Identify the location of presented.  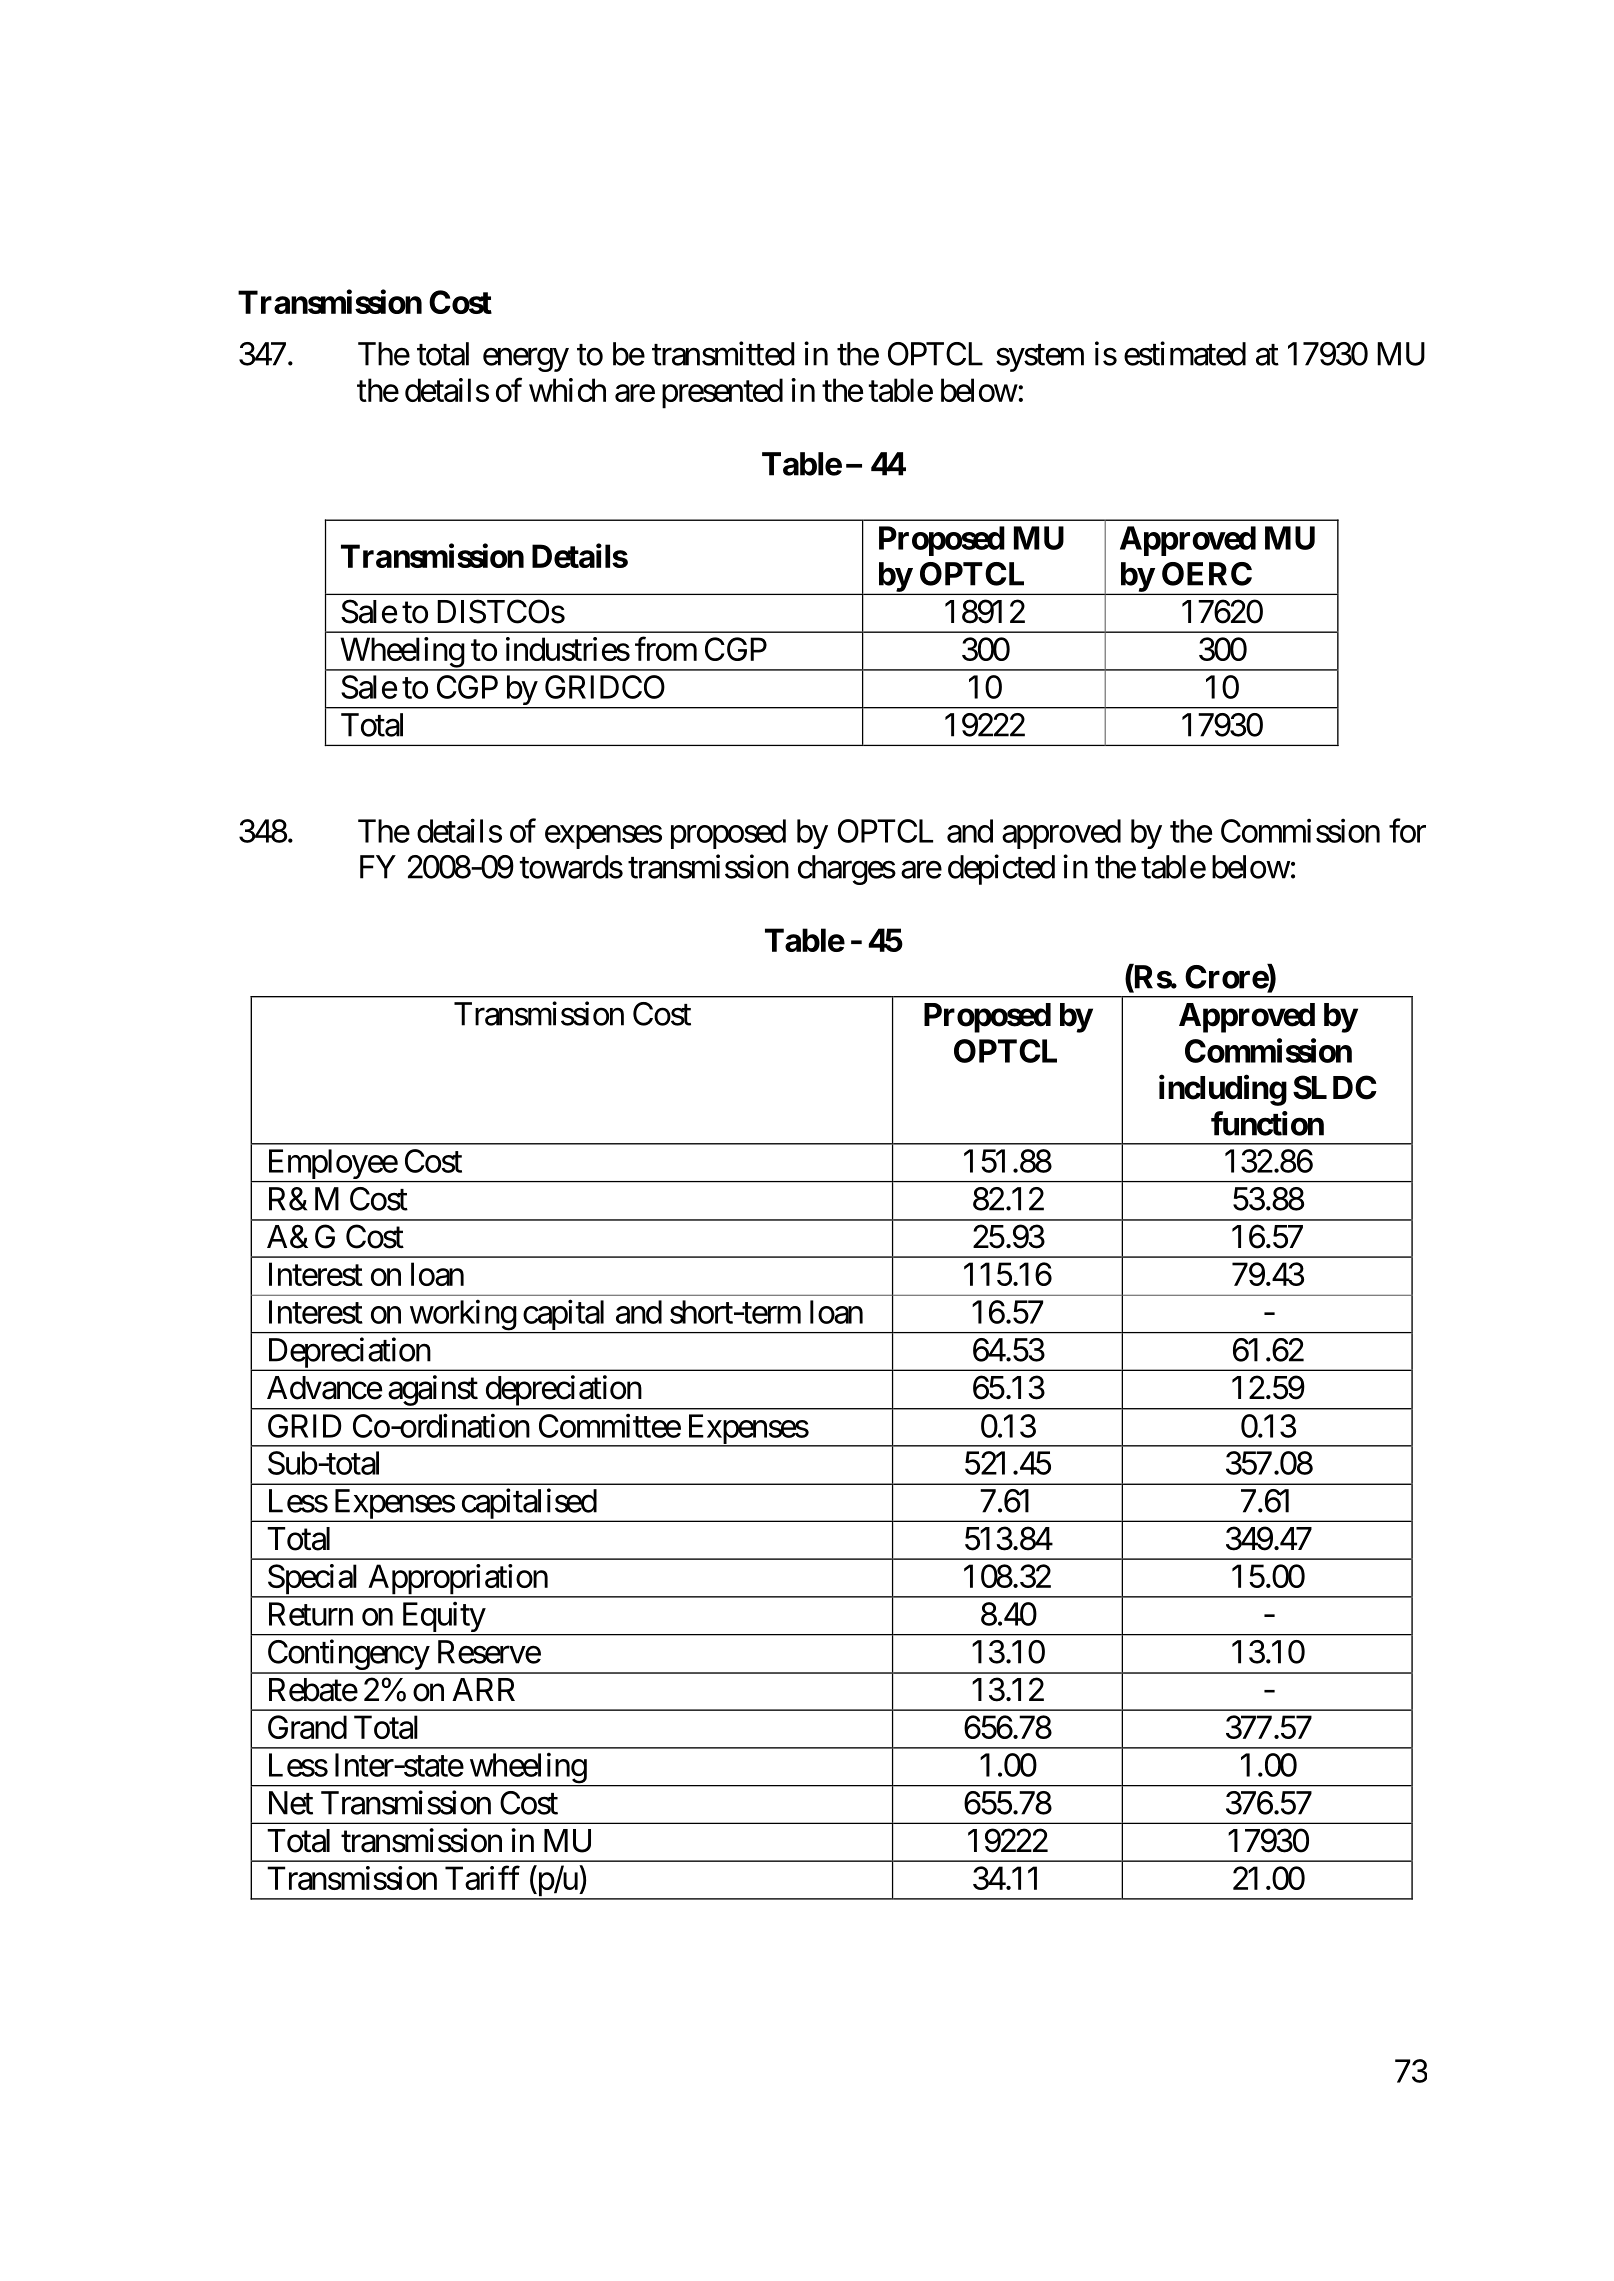
(722, 393).
